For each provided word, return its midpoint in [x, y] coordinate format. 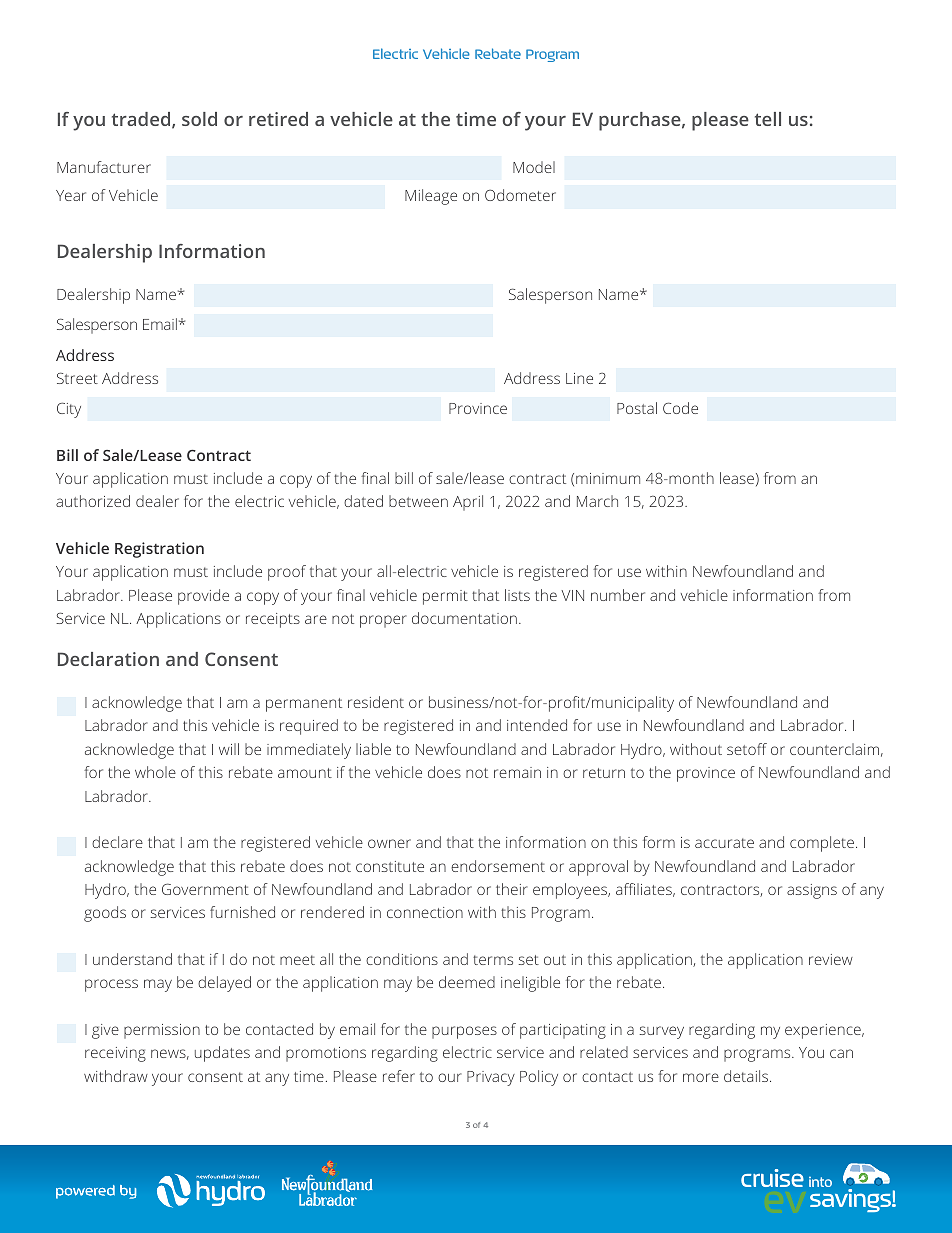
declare [117, 842]
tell [768, 119]
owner [389, 843]
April [468, 503]
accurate [724, 843]
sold [199, 119]
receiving [115, 1054]
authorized [93, 501]
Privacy [491, 1078]
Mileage [431, 197]
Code [680, 408]
